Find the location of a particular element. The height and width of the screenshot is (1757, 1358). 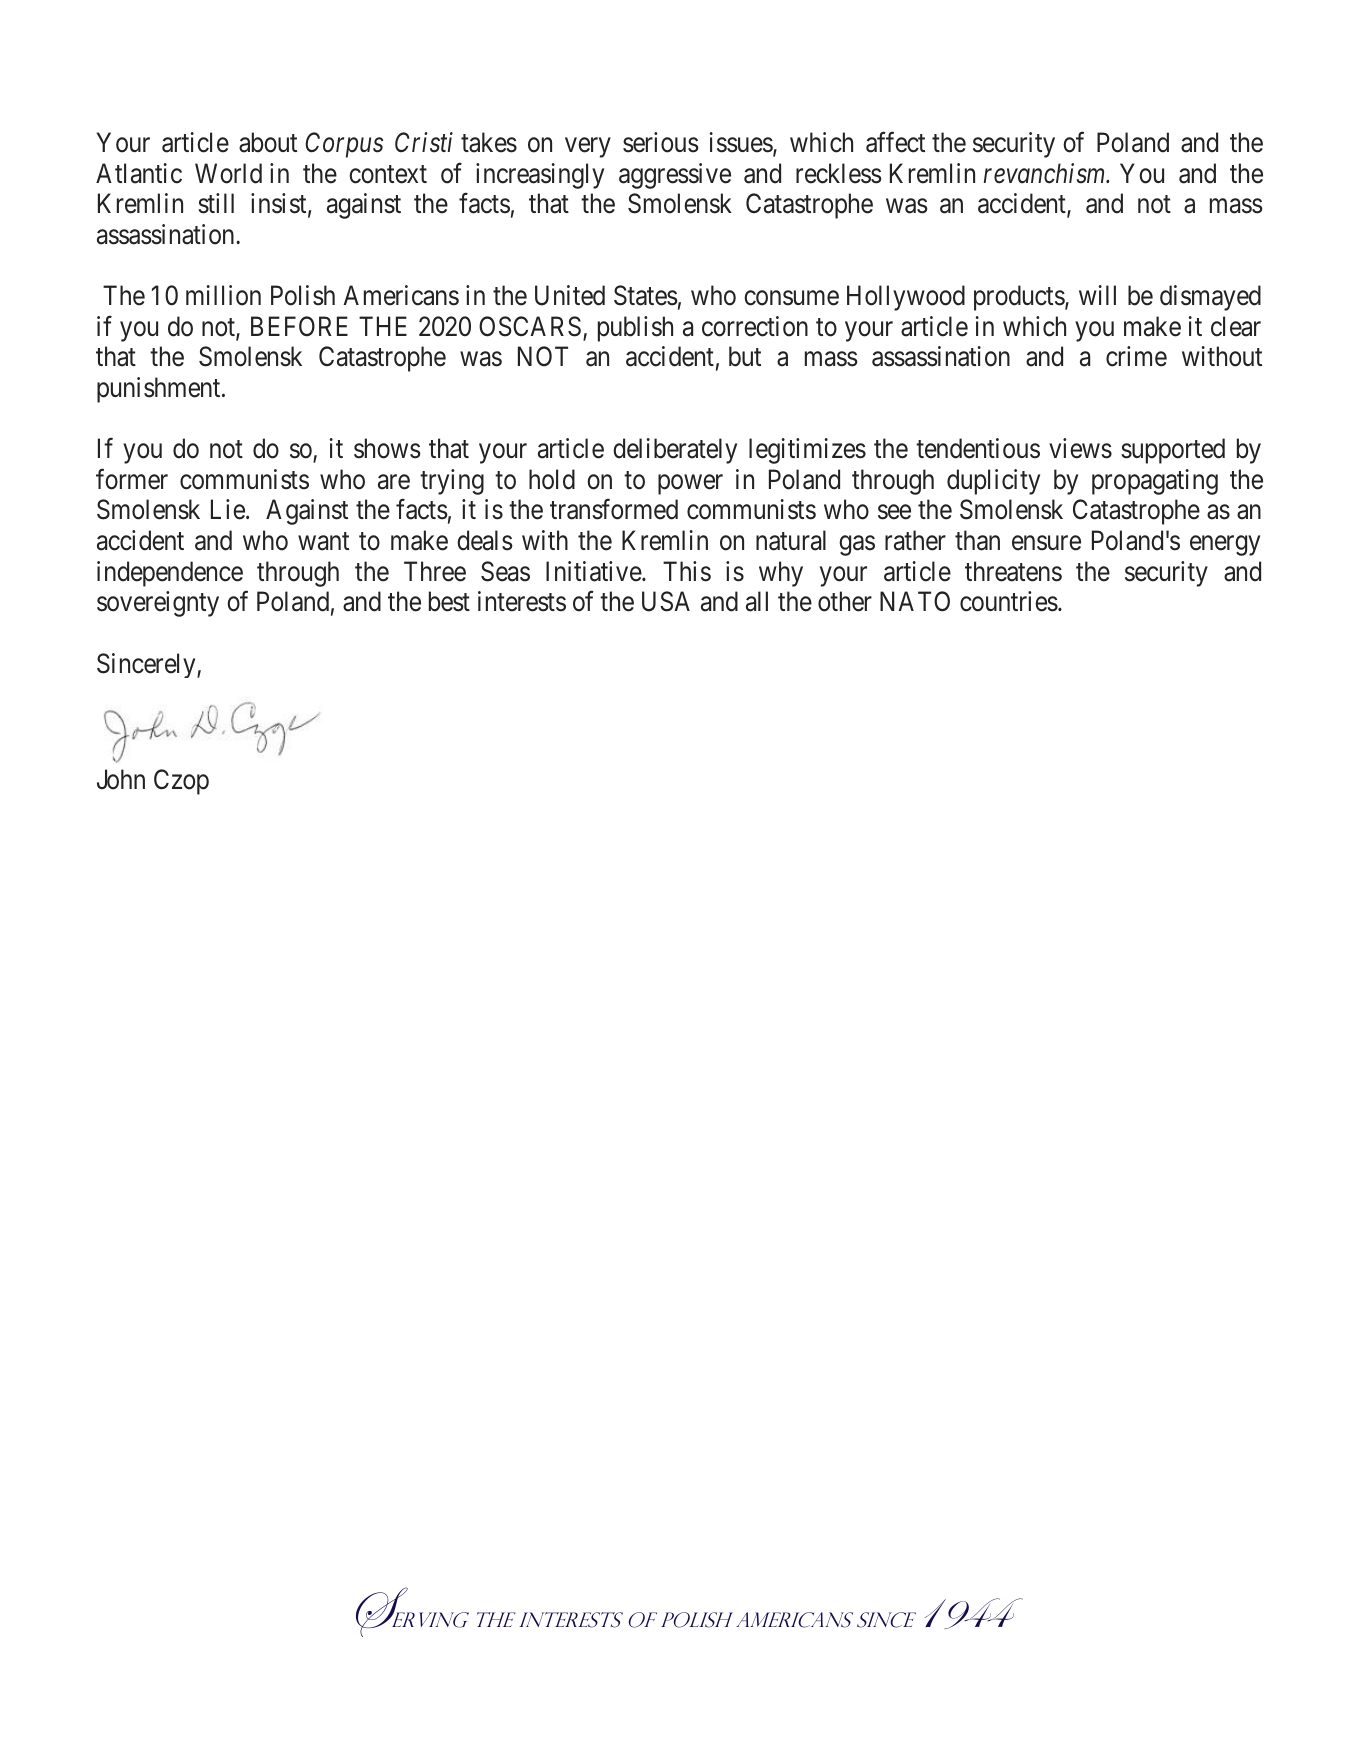

aggressive is located at coordinates (675, 176).
